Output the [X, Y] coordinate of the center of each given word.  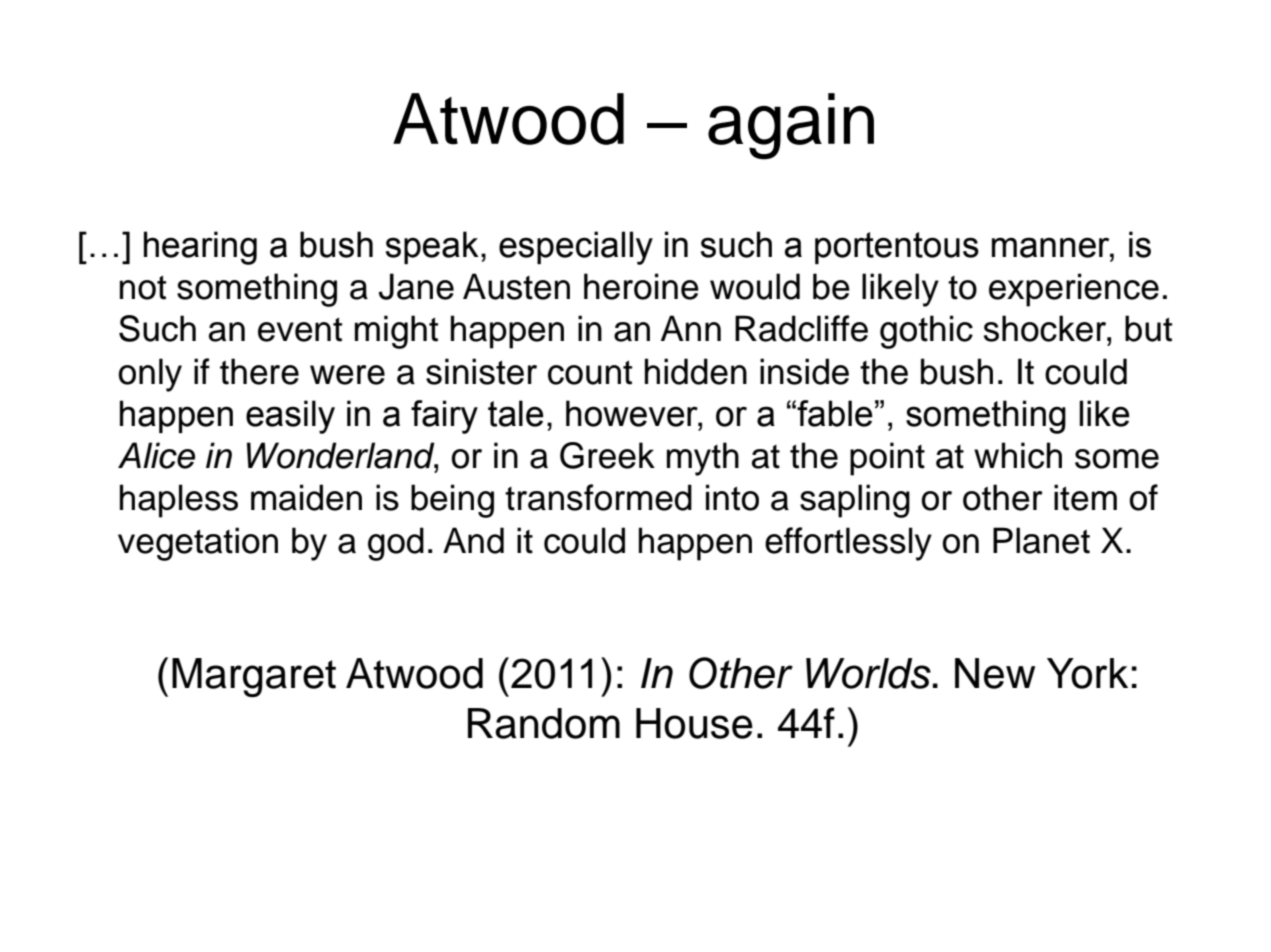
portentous [897, 248]
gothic [926, 332]
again [791, 126]
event [300, 330]
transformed [598, 497]
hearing [200, 248]
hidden [696, 371]
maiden [306, 497]
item [1085, 497]
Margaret [254, 677]
